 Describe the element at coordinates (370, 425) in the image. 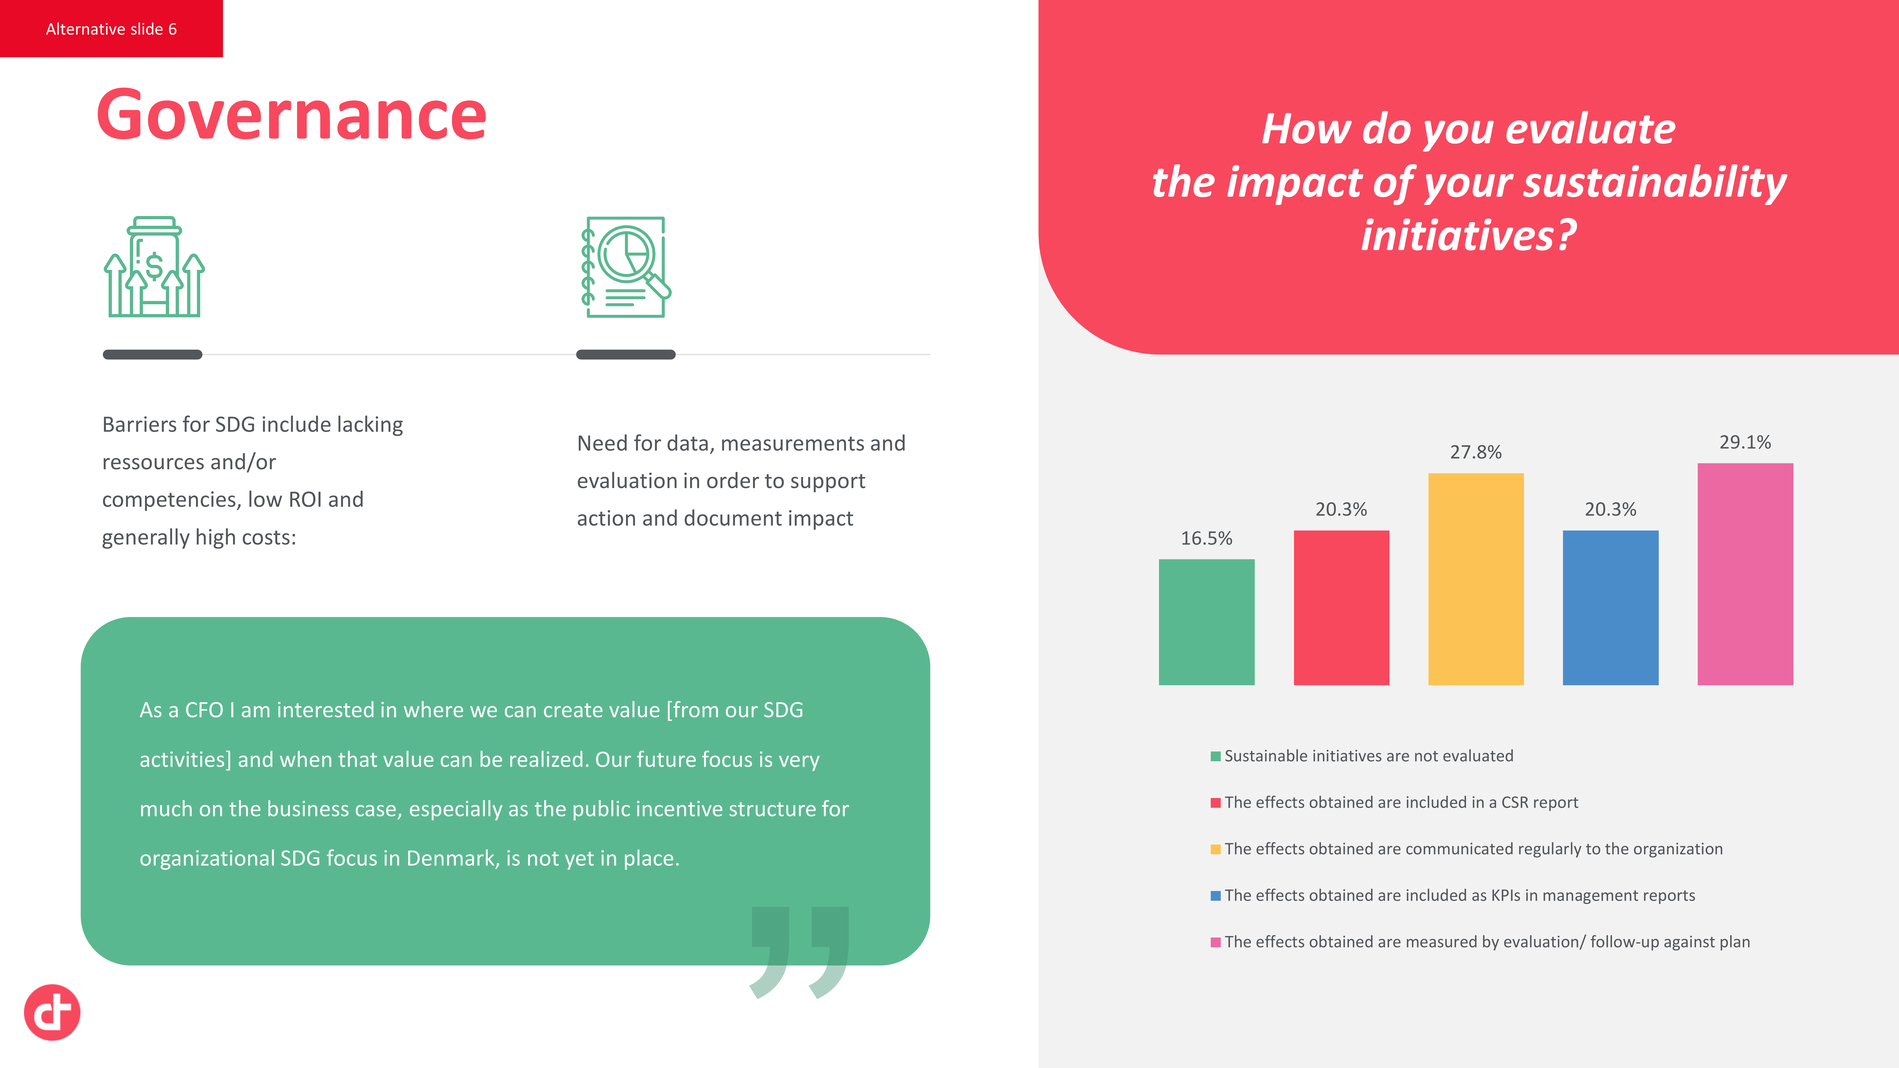

I see `lacking` at that location.
